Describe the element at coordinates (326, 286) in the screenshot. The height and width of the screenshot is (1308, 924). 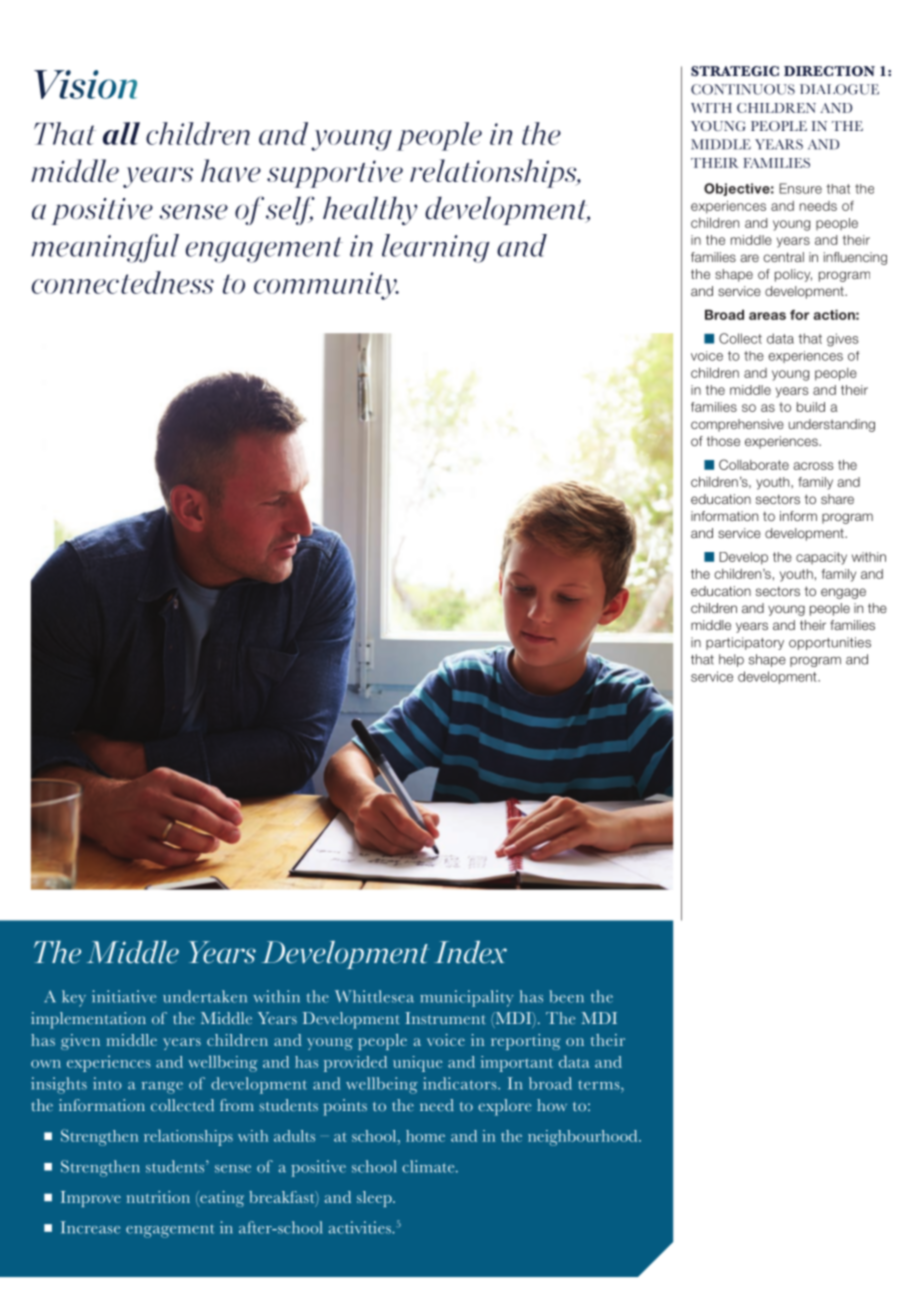
I see `community` at that location.
